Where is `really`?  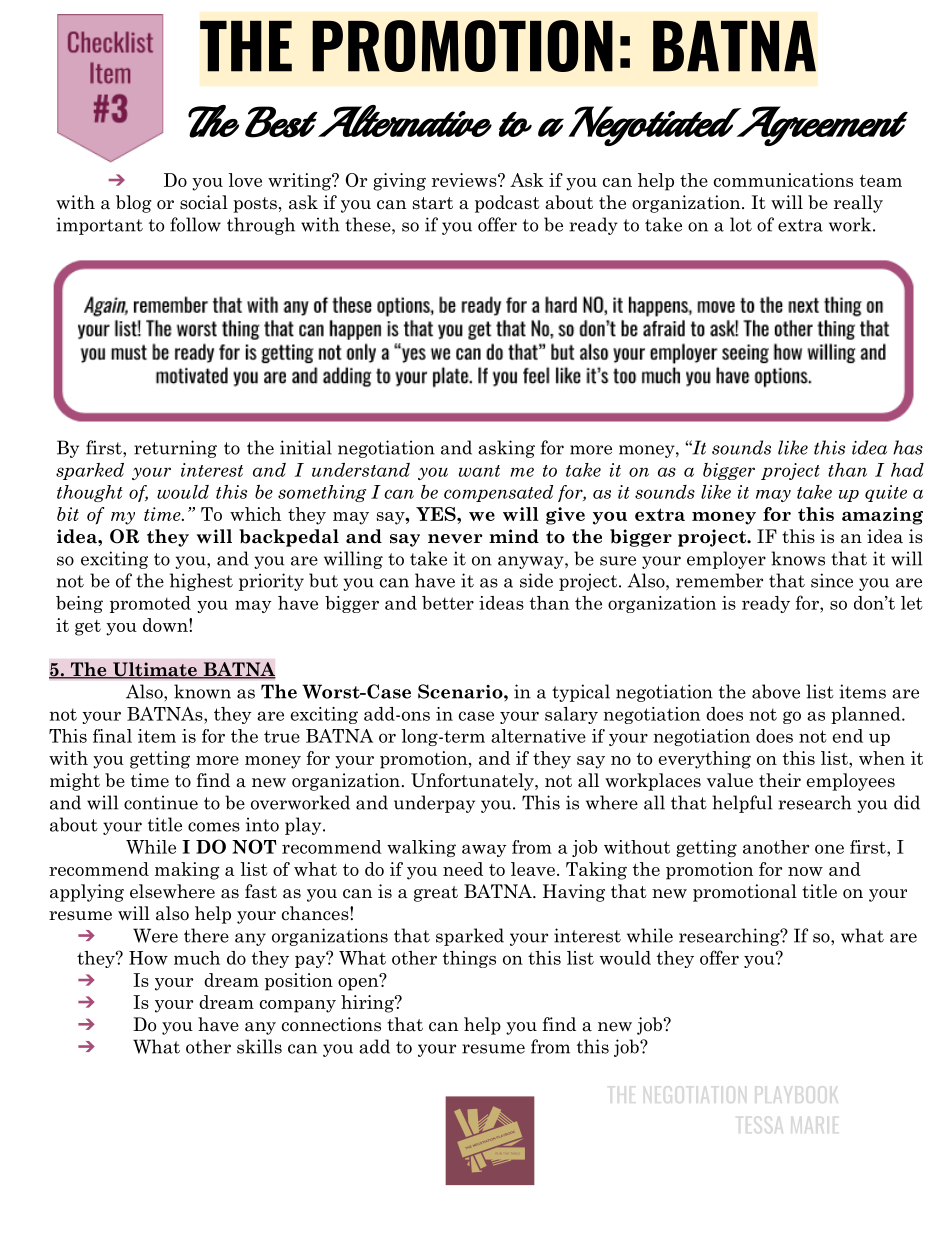 really is located at coordinates (858, 204).
